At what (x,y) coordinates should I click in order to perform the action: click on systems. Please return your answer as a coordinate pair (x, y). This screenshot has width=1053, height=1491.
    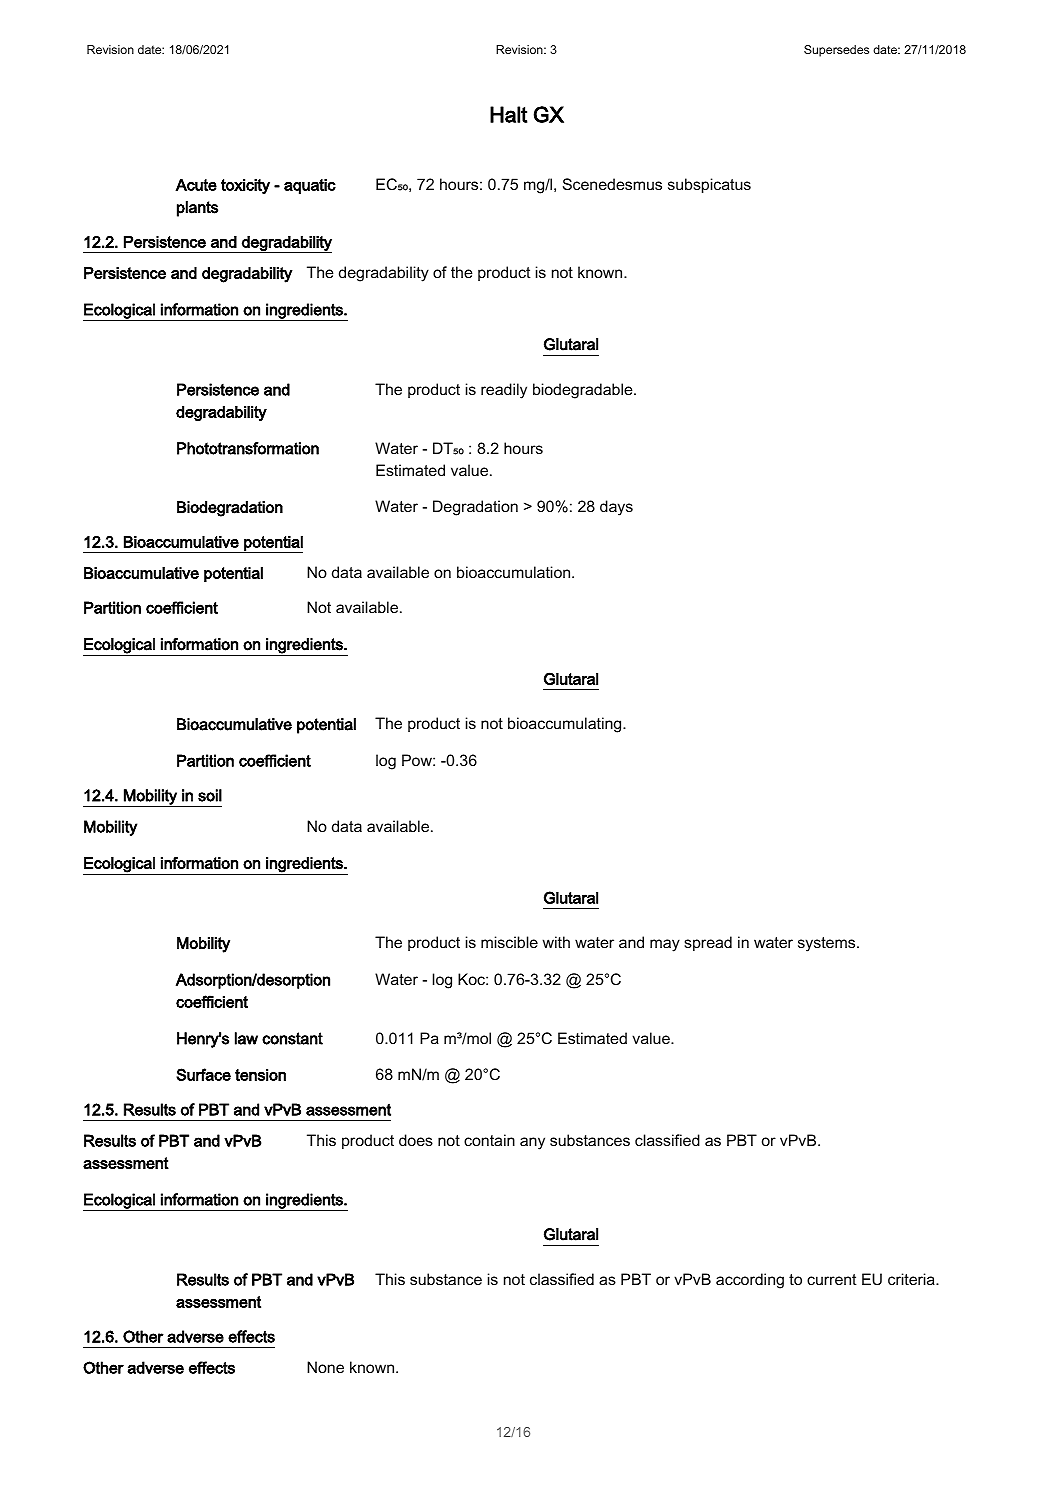
    Looking at the image, I should click on (828, 944).
